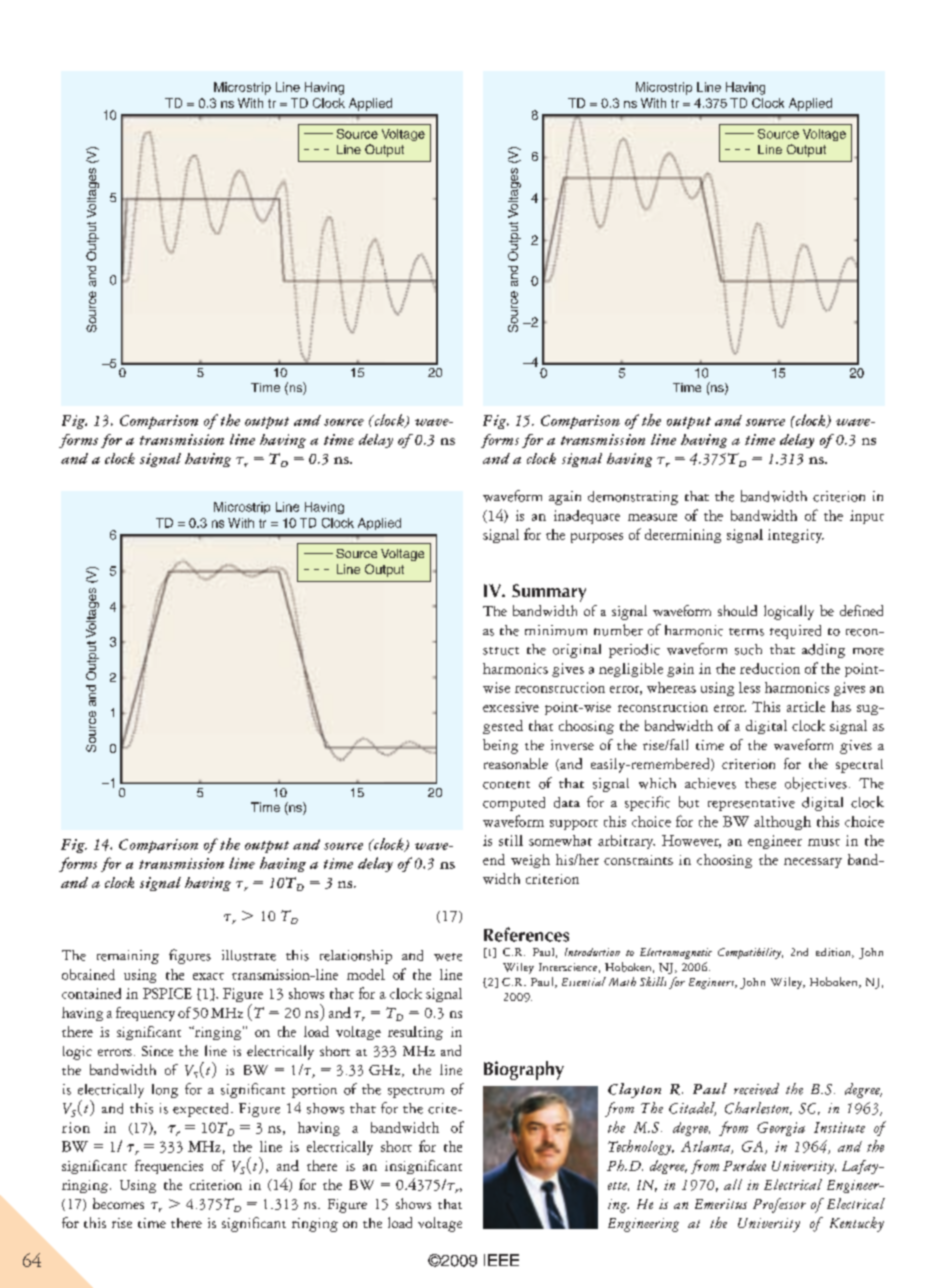  I want to click on integrity, so click(796, 536).
